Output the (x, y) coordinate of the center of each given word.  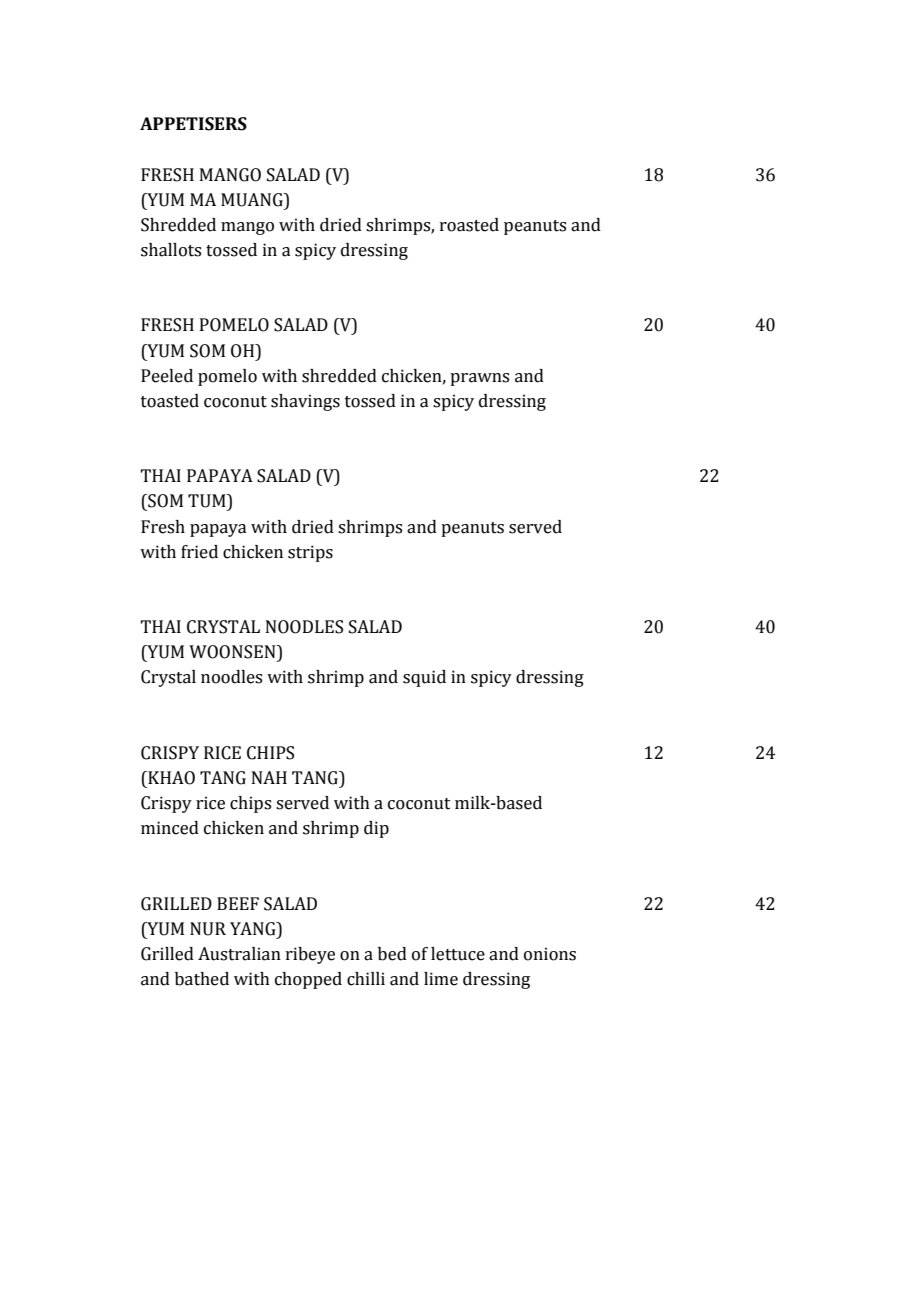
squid (424, 678)
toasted (170, 401)
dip (376, 829)
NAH (269, 777)
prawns (479, 379)
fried (199, 552)
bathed (202, 979)
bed (392, 954)
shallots (171, 250)
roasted (469, 225)
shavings (305, 402)
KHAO (170, 778)
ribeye (310, 955)
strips (310, 553)
